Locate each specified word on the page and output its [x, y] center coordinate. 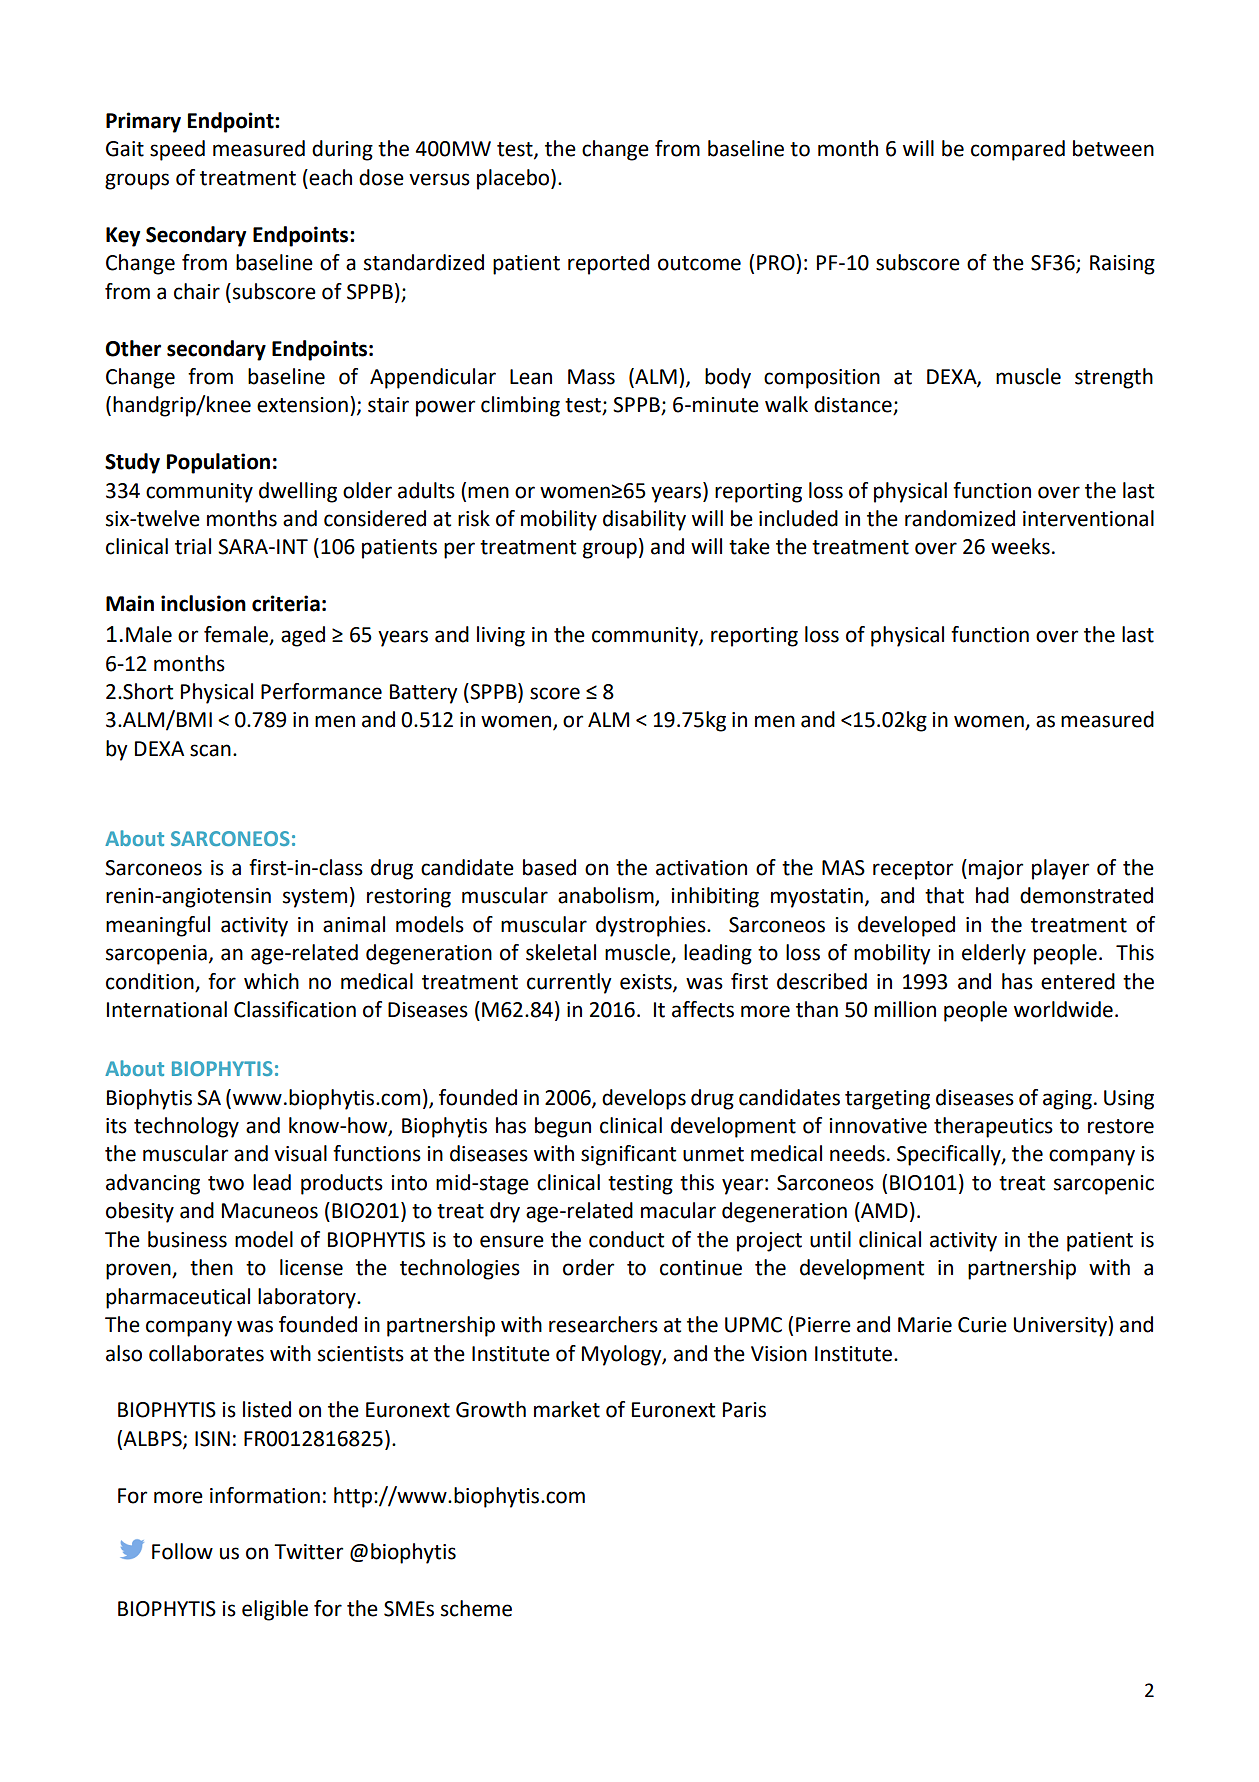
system [315, 898]
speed [177, 150]
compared [1018, 150]
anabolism [607, 896]
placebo [513, 179]
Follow [182, 1551]
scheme [476, 1608]
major [996, 870]
